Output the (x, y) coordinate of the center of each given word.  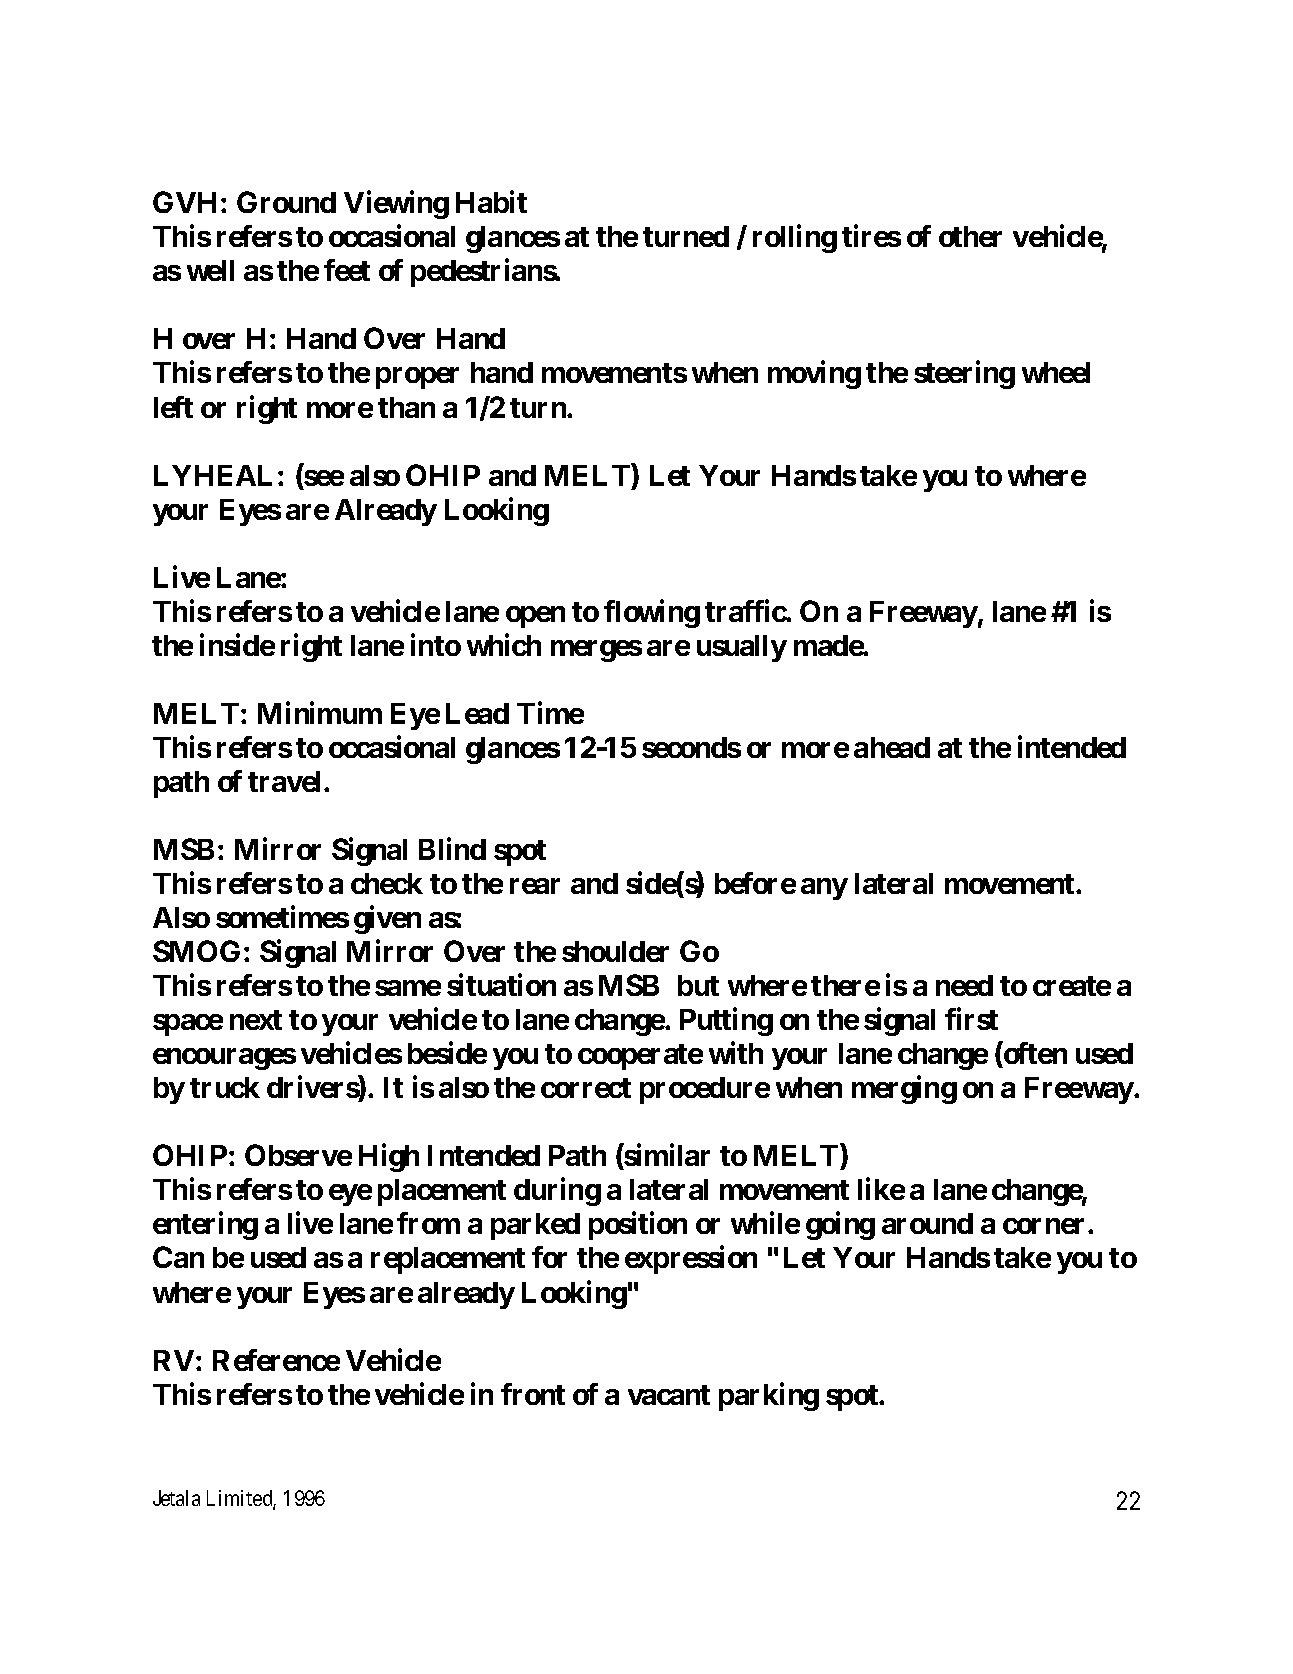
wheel (1056, 372)
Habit (491, 202)
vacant (669, 1395)
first (971, 1019)
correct (586, 1088)
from (428, 1223)
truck (225, 1087)
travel (284, 781)
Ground (286, 202)
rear (535, 886)
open (535, 617)
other (970, 236)
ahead (892, 747)
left (173, 407)
